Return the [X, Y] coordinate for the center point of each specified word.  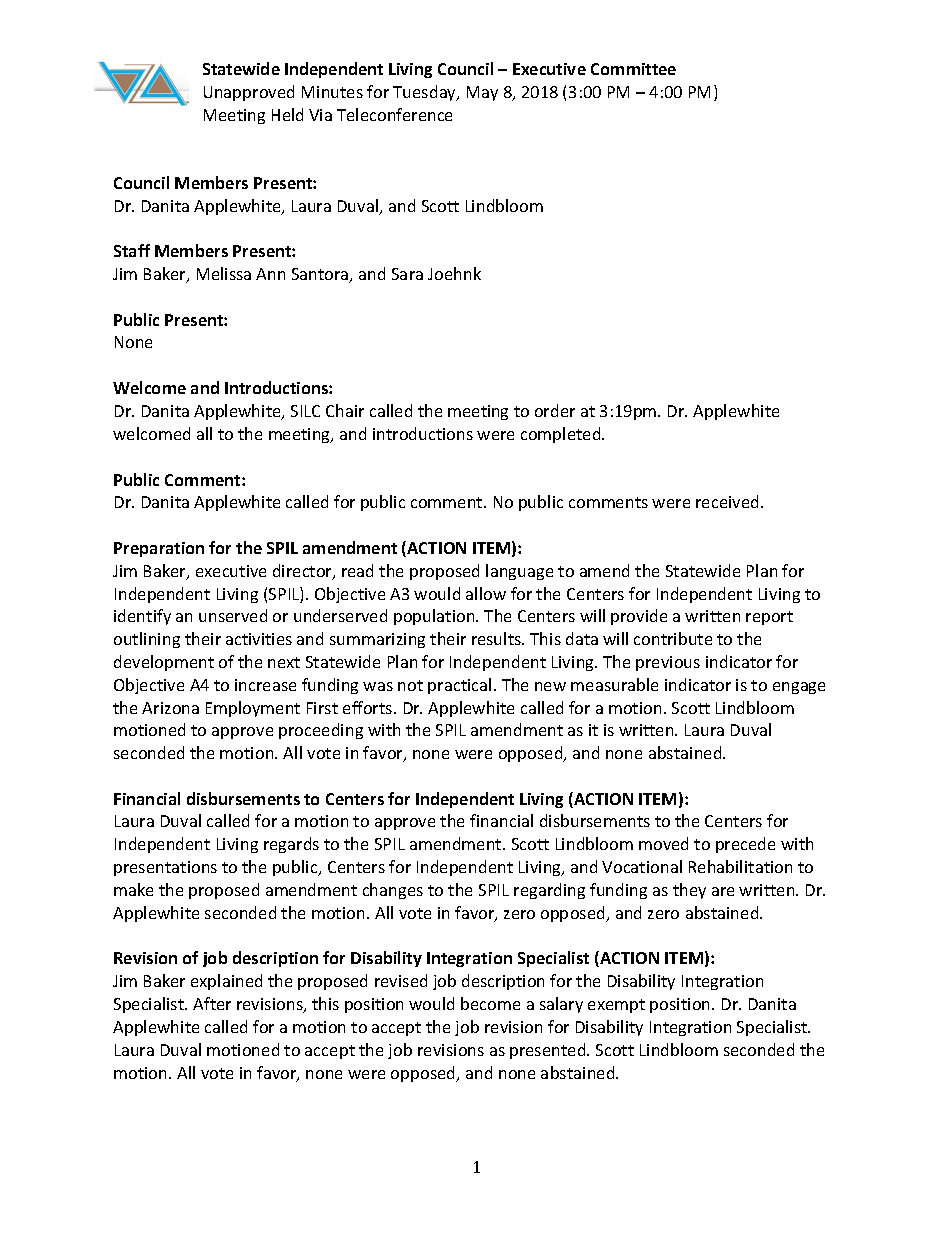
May [482, 93]
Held [287, 114]
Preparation [159, 549]
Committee [633, 69]
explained [226, 982]
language [519, 572]
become [490, 1003]
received [729, 501]
